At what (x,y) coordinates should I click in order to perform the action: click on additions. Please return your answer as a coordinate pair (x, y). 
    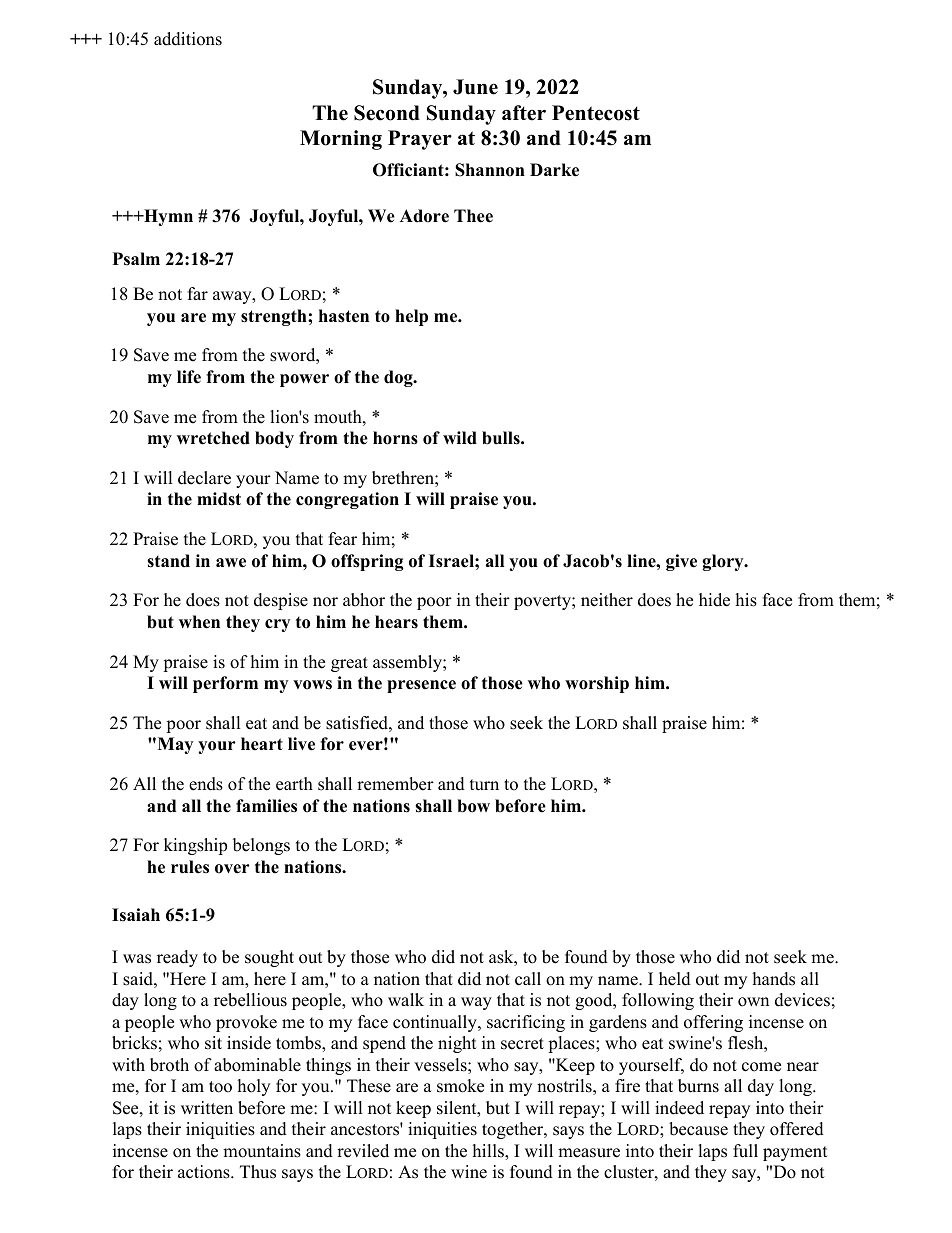
    Looking at the image, I should click on (188, 39).
